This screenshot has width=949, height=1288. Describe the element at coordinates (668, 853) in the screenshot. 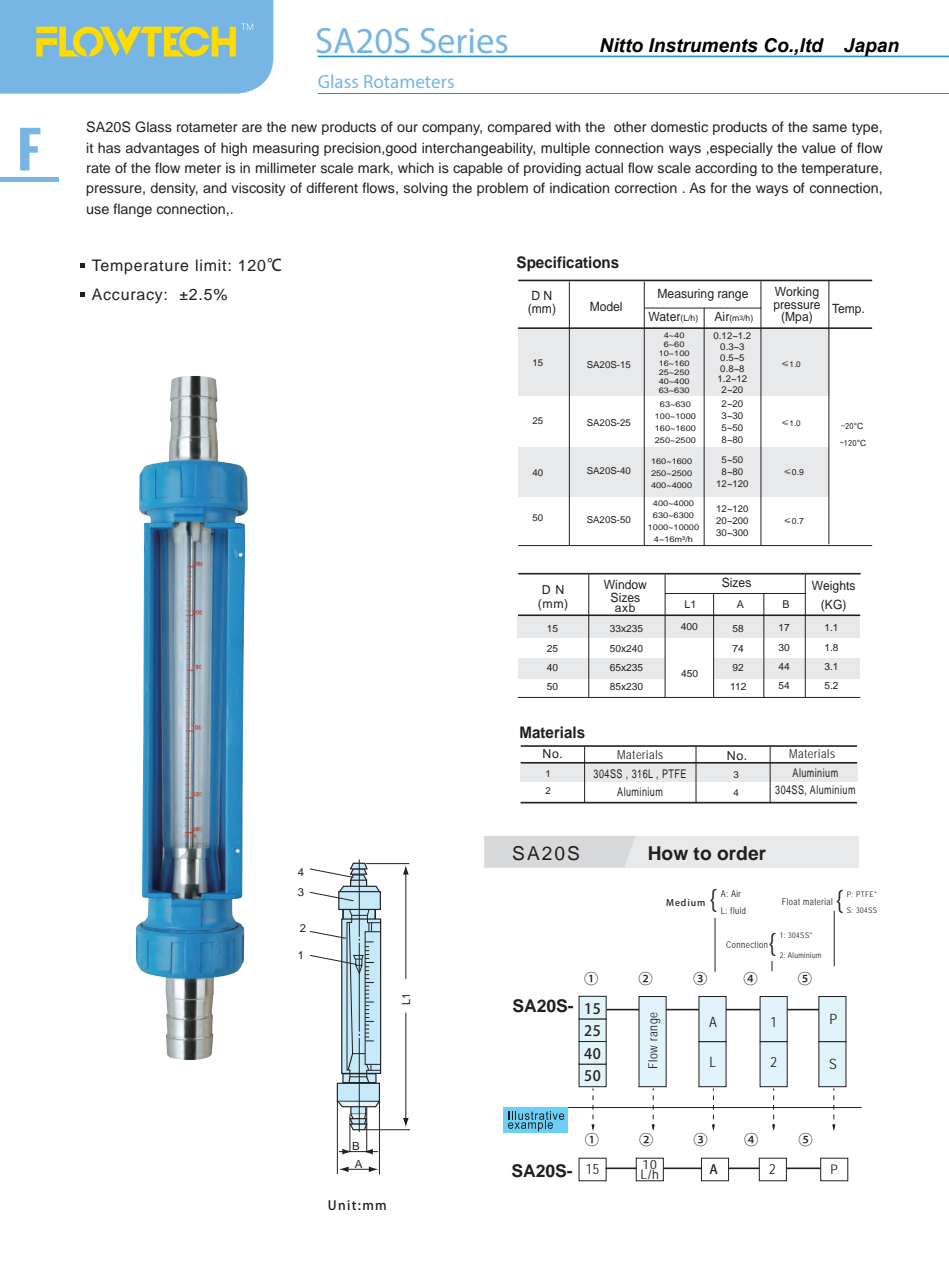

I see `How` at that location.
